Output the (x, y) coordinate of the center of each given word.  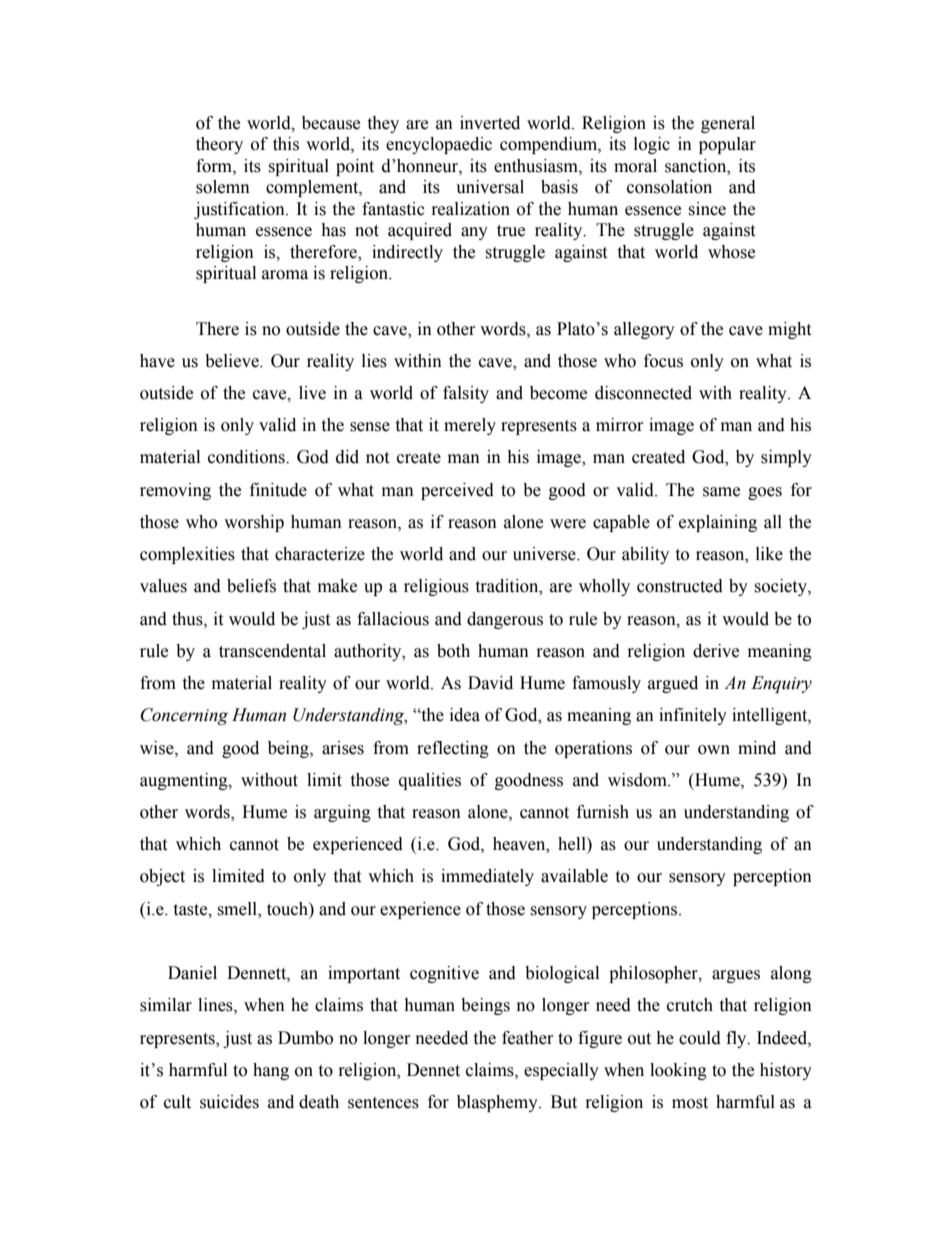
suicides (229, 1102)
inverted (490, 123)
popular (727, 145)
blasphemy (498, 1103)
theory (219, 145)
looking (678, 1071)
